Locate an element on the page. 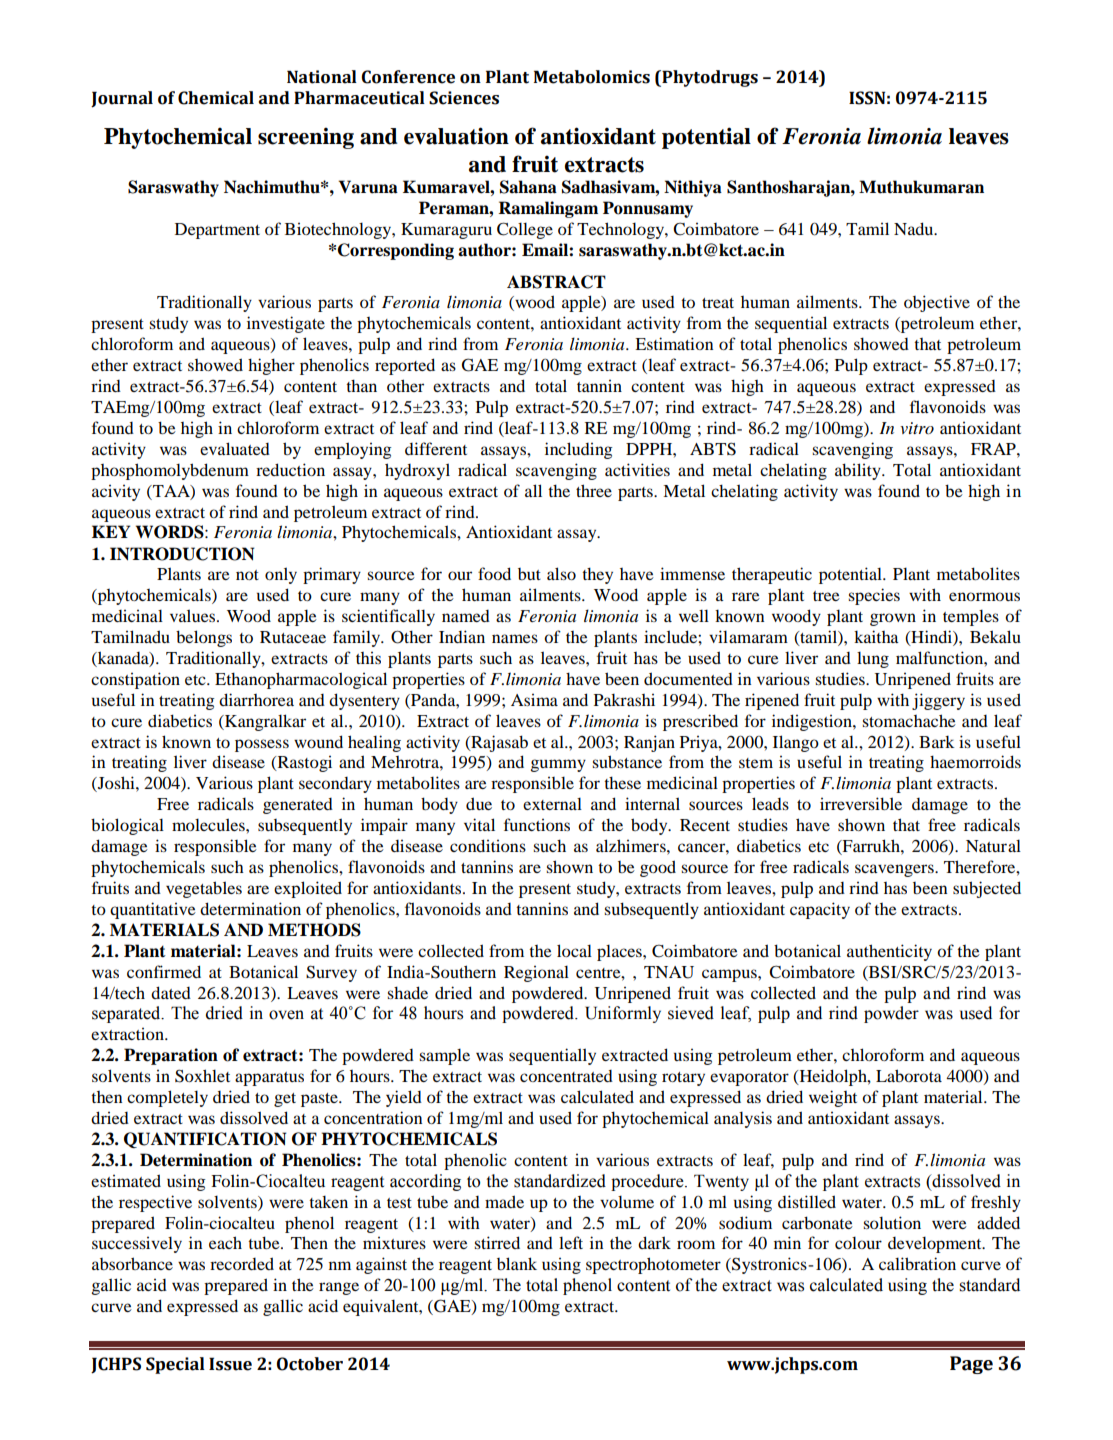 The width and height of the image is (1113, 1440). gummy is located at coordinates (558, 765).
